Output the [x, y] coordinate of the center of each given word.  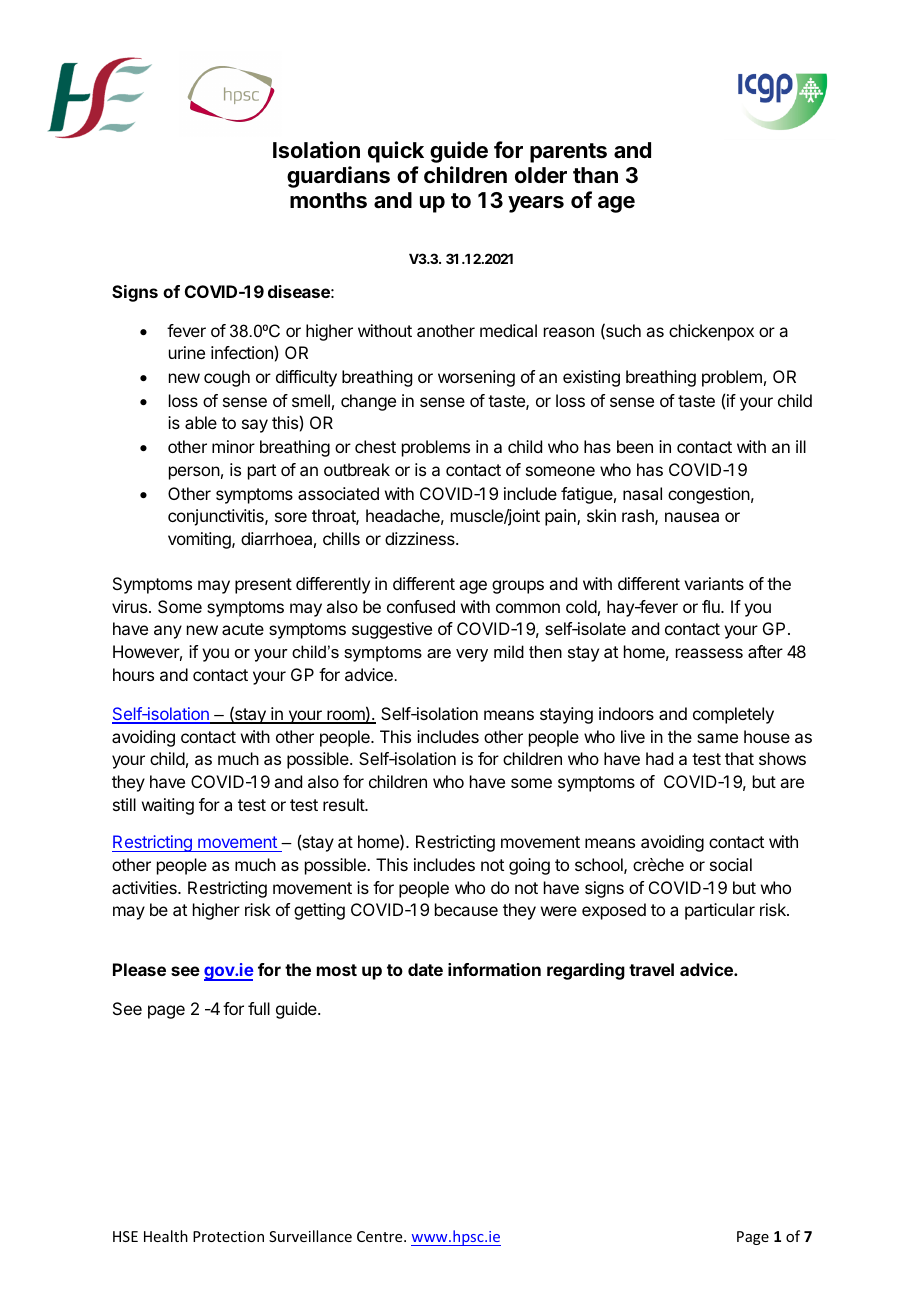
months [328, 200]
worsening [476, 378]
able [201, 422]
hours [133, 674]
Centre [381, 1236]
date [425, 969]
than [595, 175]
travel [651, 969]
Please [139, 969]
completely [733, 715]
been [635, 446]
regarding [586, 971]
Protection [228, 1236]
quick [396, 152]
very [472, 655]
